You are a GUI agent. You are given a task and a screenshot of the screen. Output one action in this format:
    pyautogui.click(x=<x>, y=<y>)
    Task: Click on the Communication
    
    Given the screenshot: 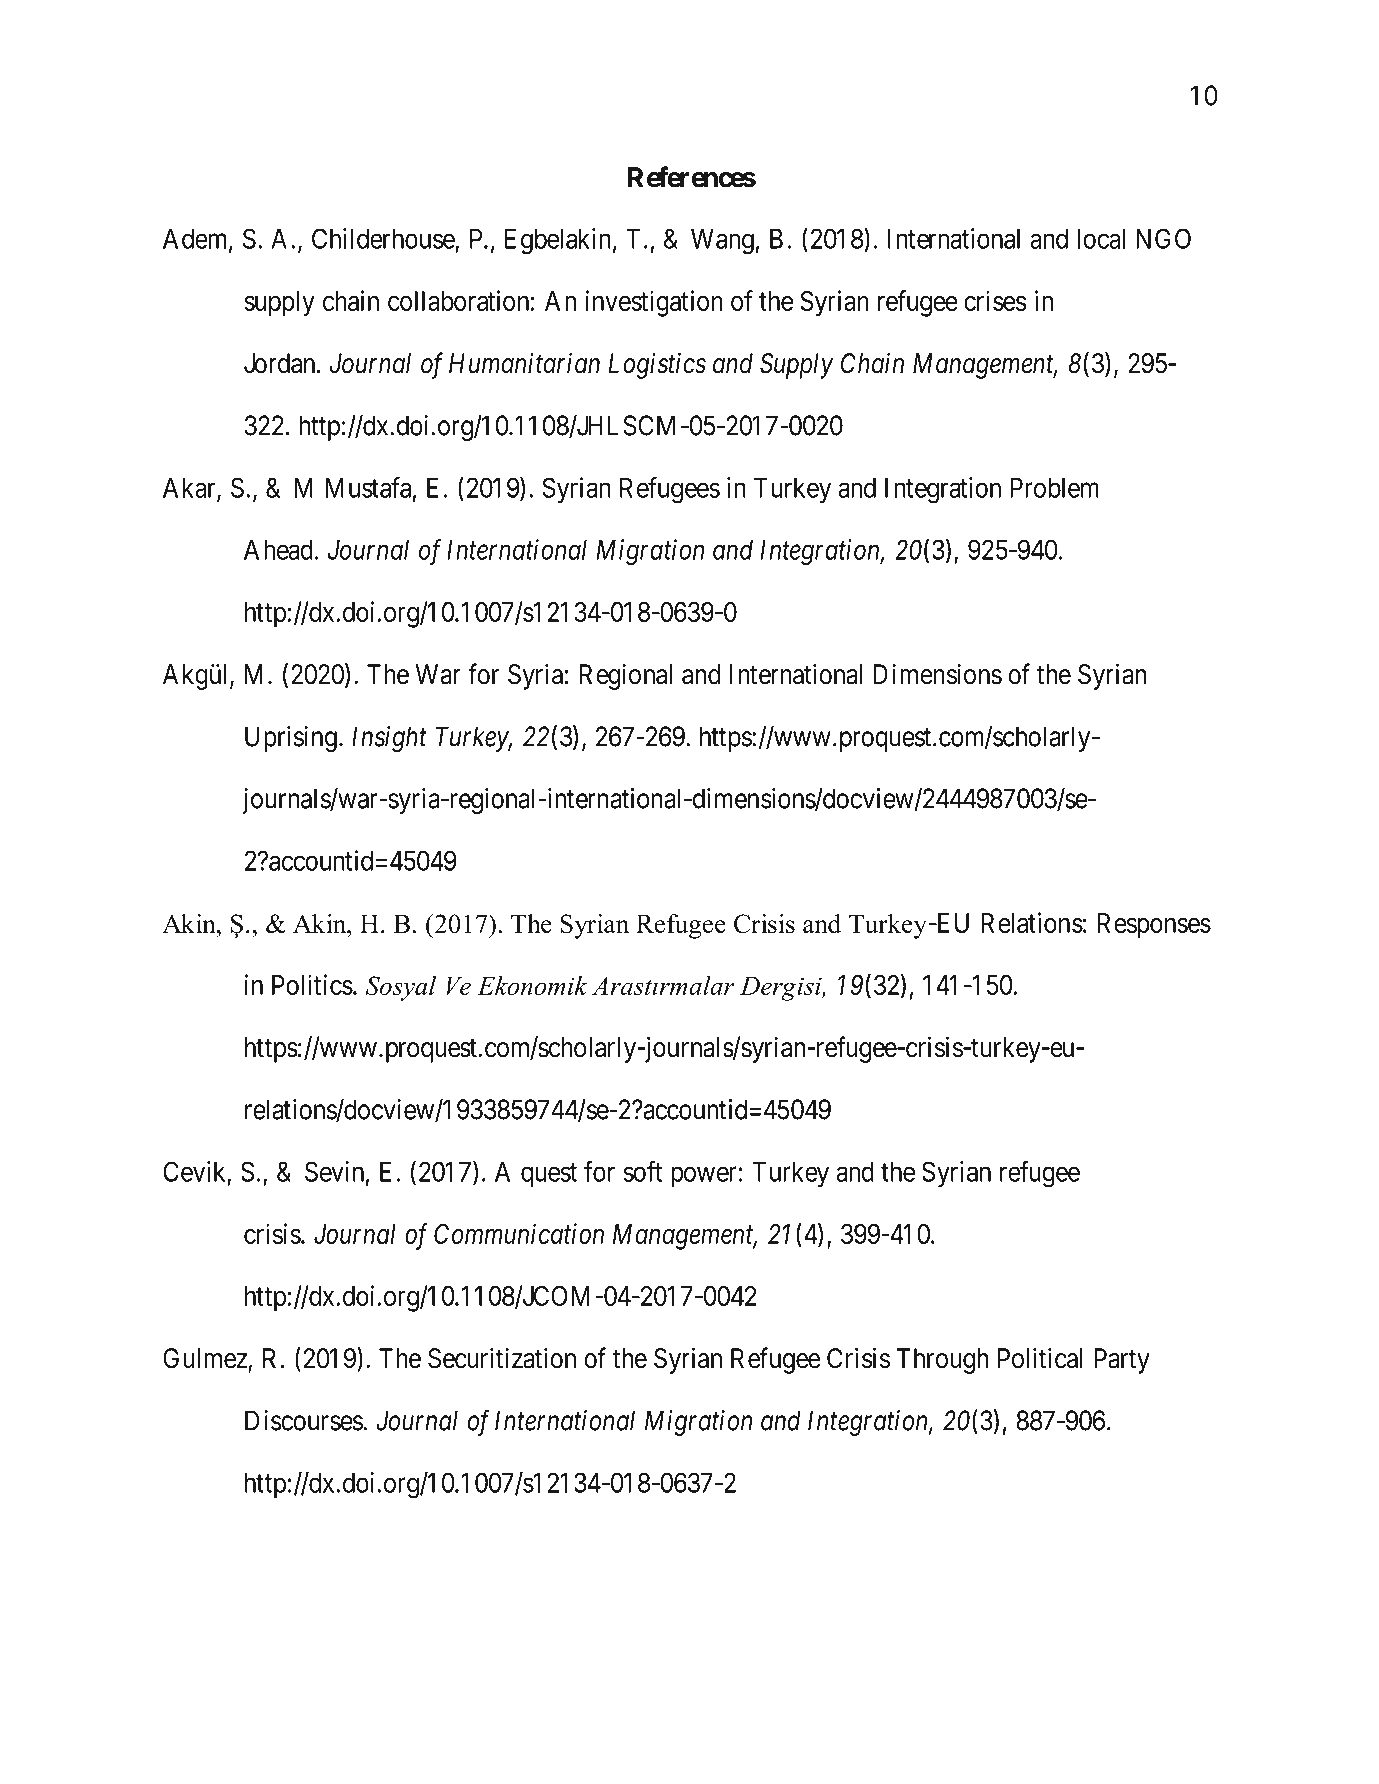 What is the action you would take?
    pyautogui.click(x=519, y=1233)
